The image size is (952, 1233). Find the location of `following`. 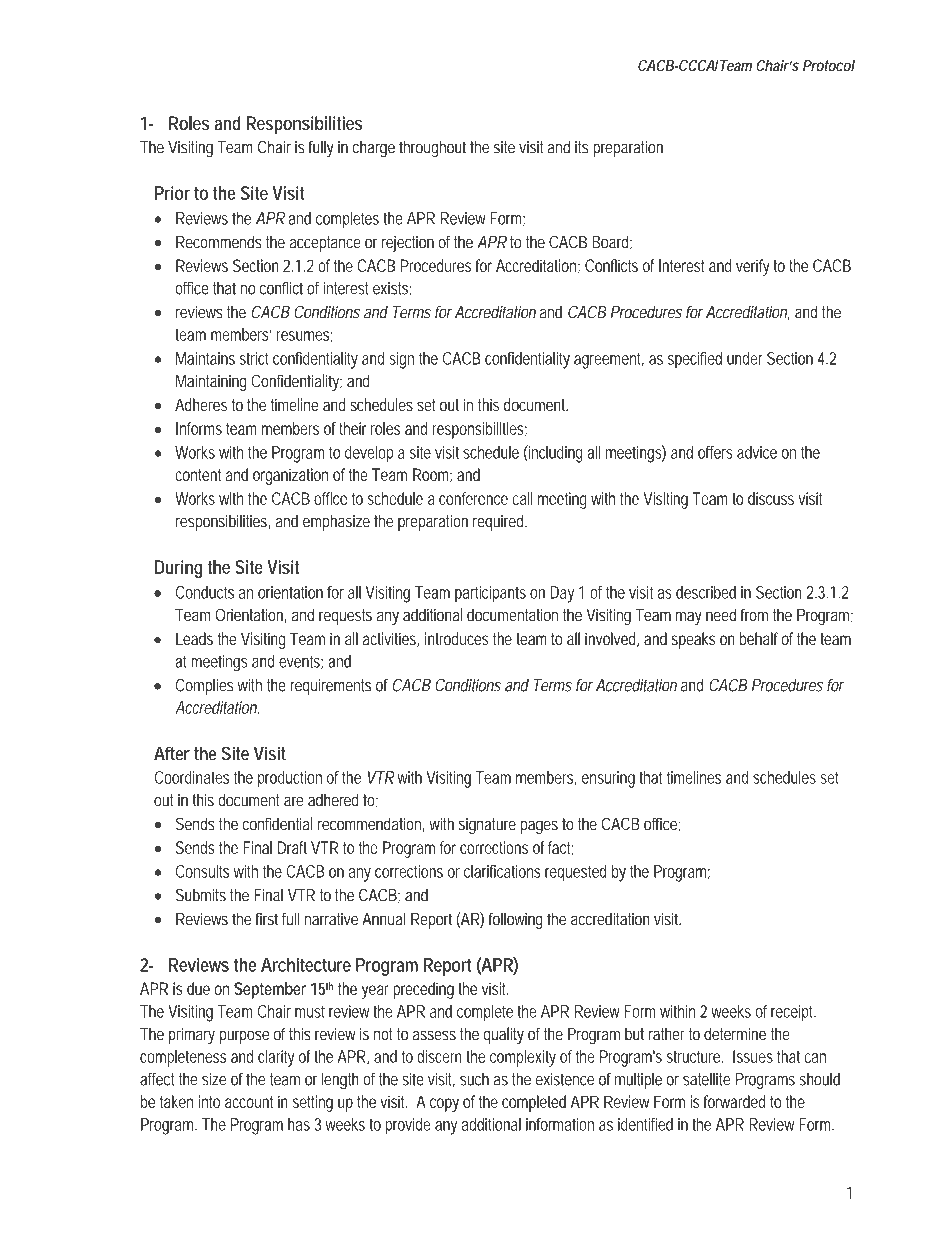

following is located at coordinates (516, 920).
